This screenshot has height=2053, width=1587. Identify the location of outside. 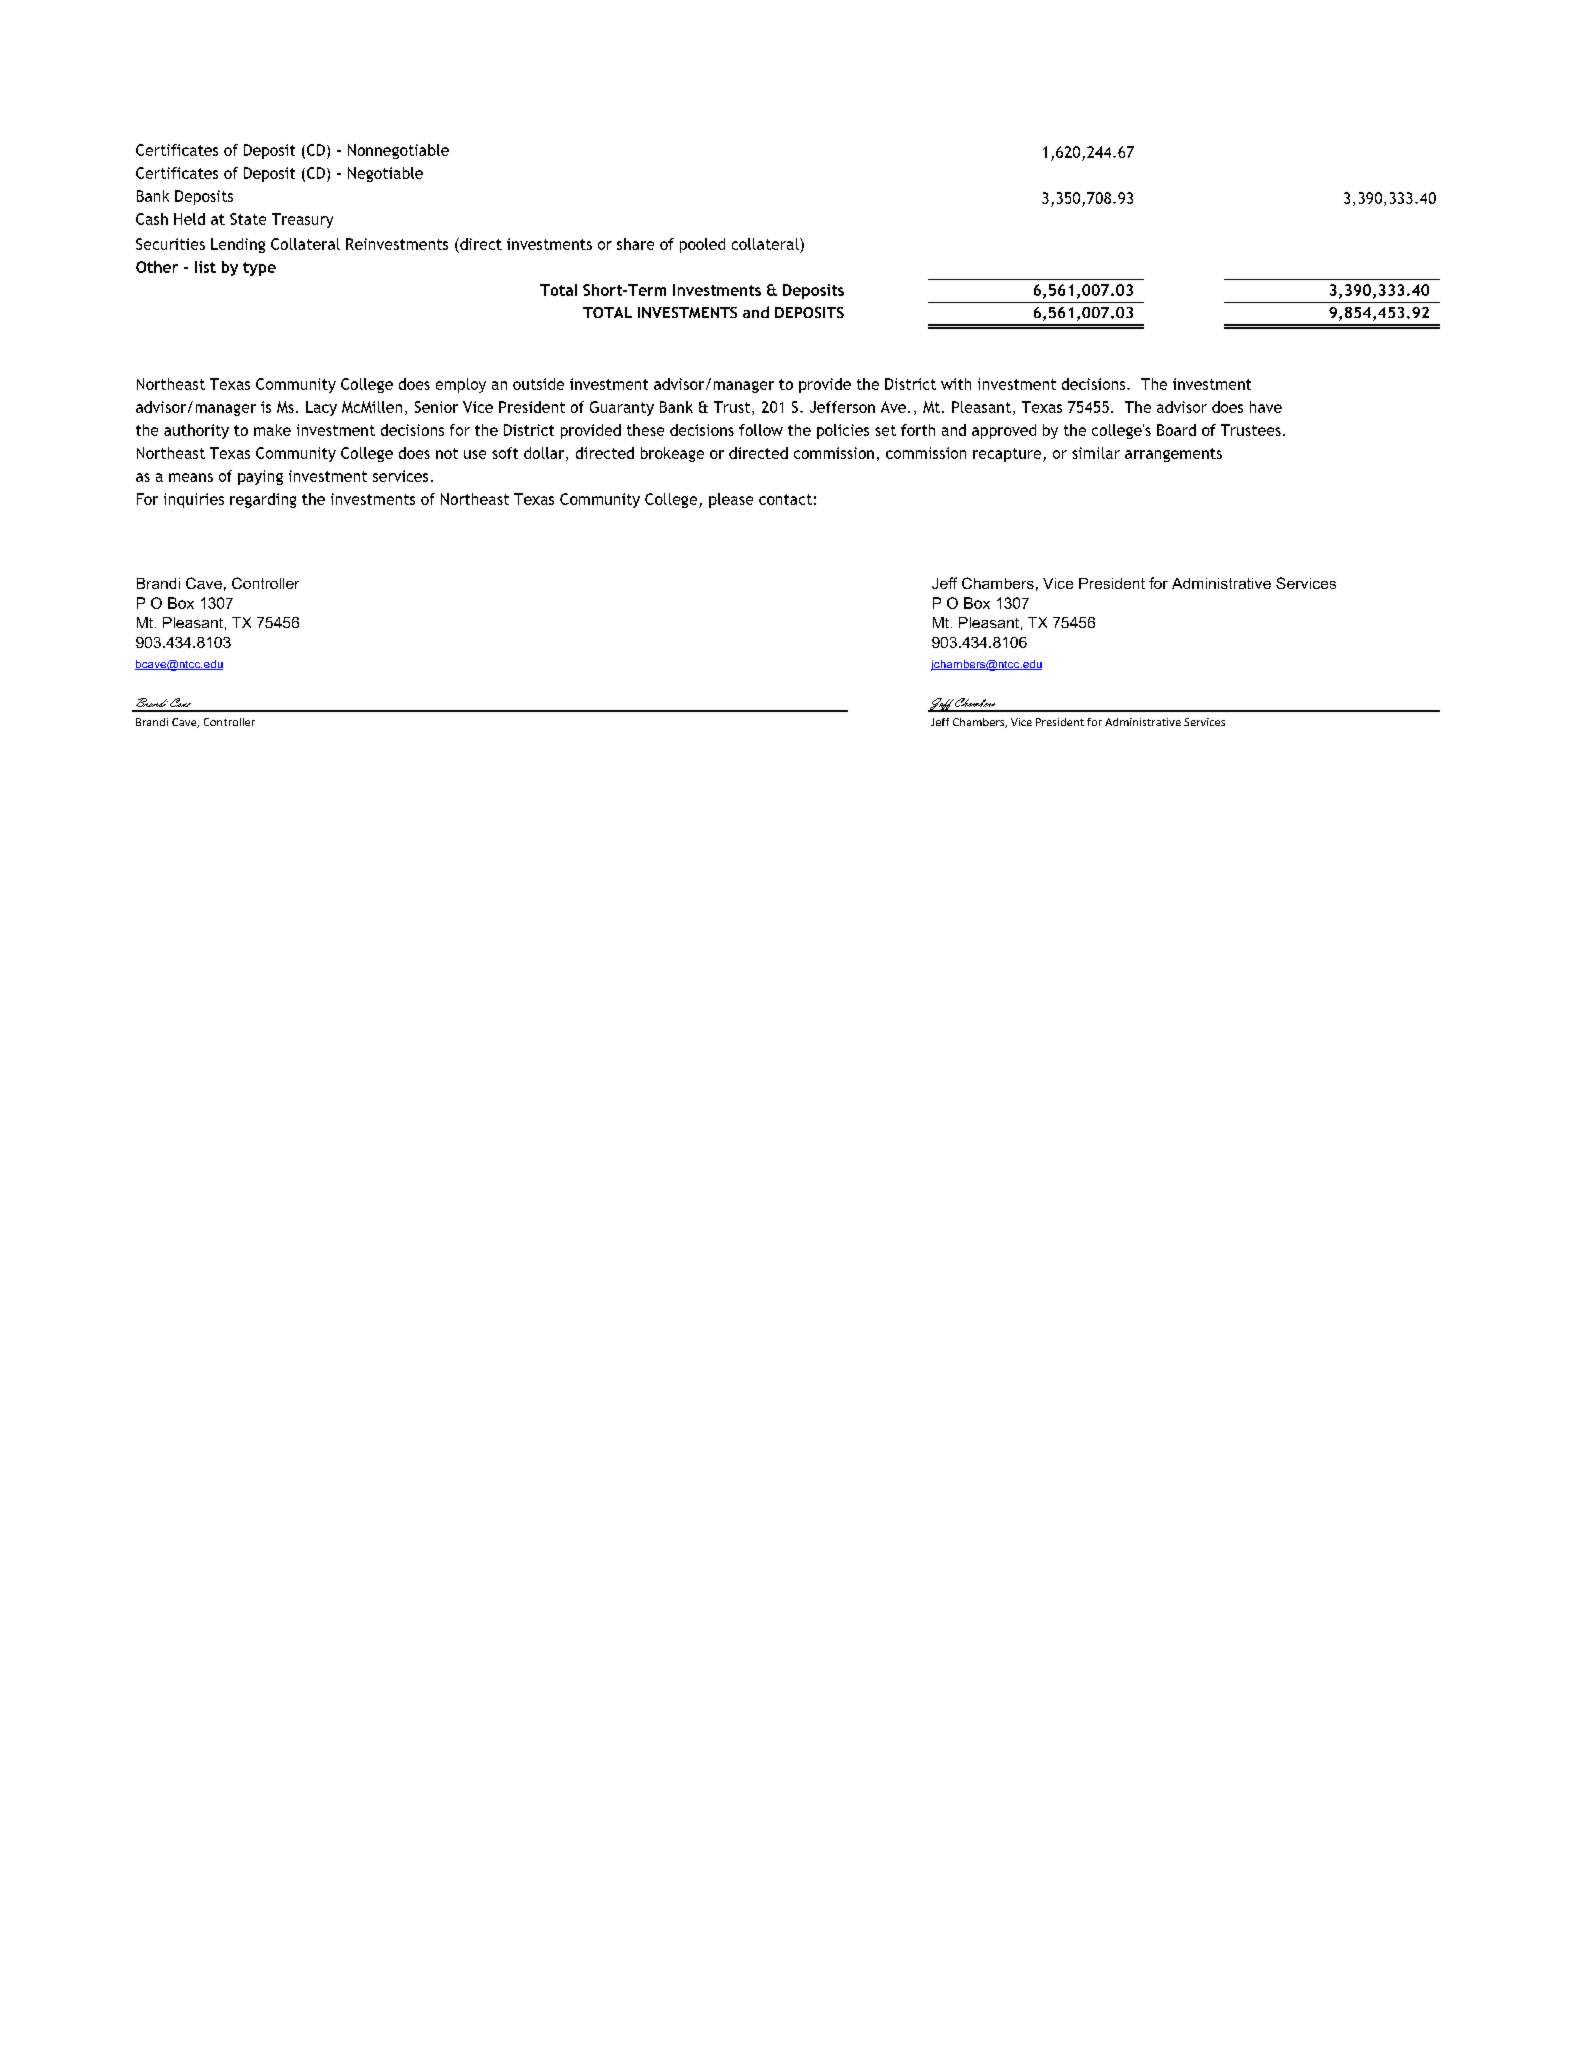
(538, 384).
